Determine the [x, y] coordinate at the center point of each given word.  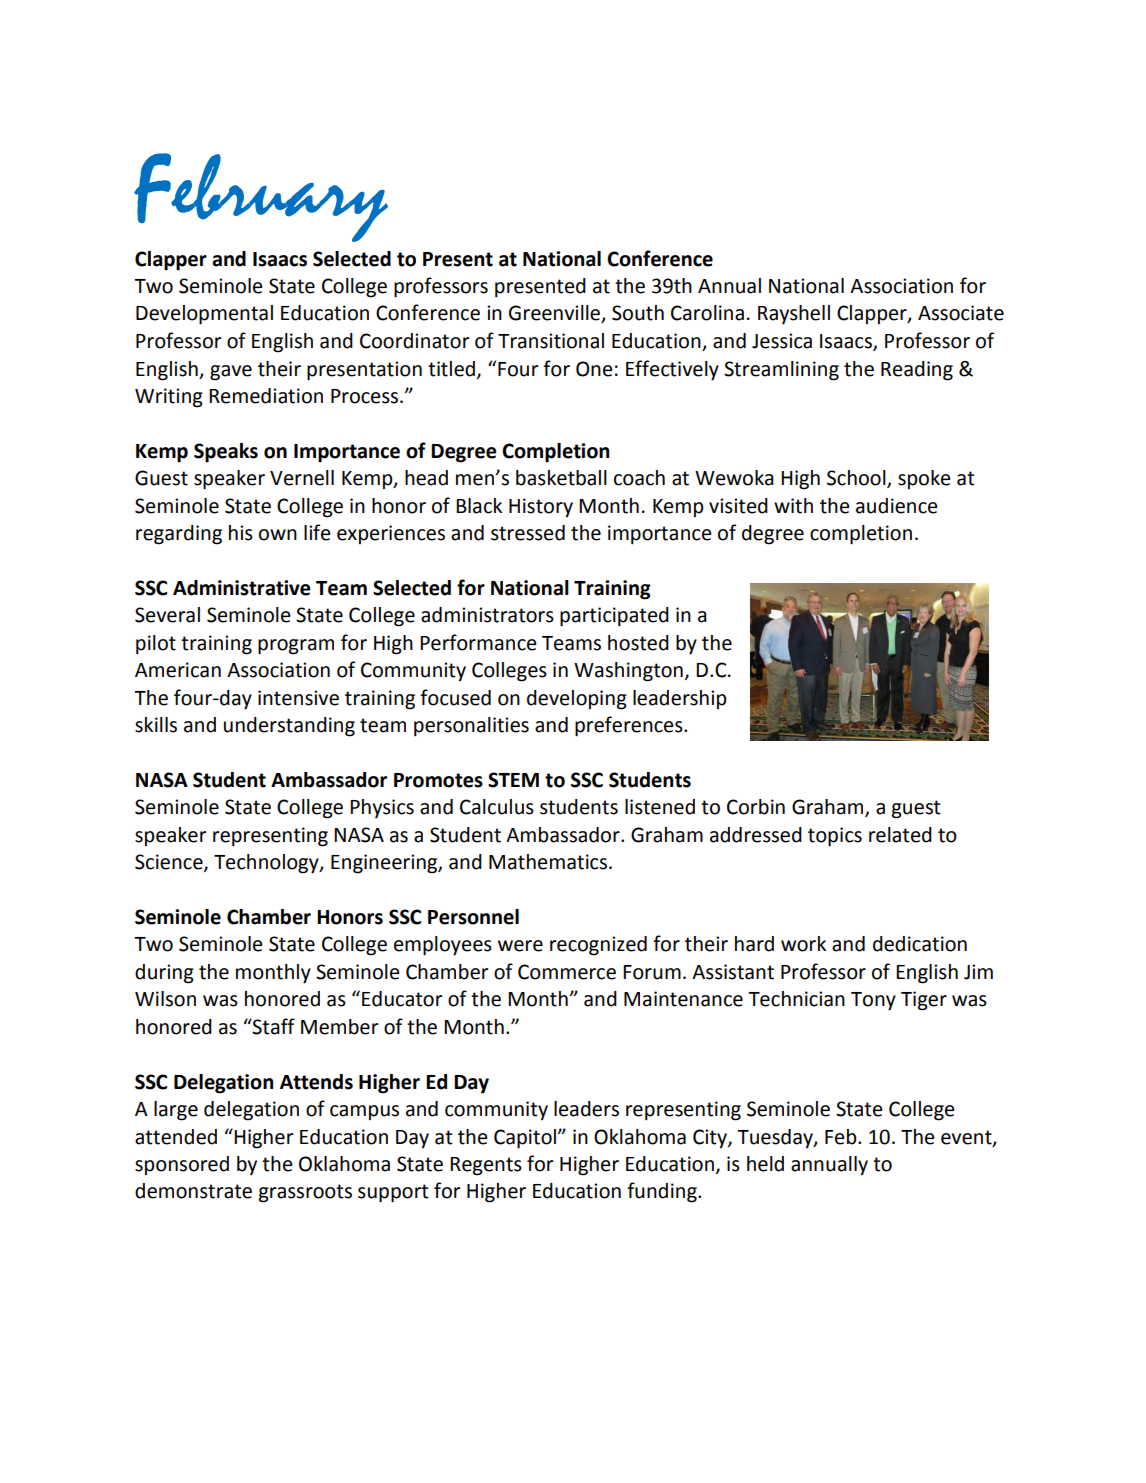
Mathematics [548, 862]
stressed [528, 533]
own [278, 535]
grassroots [305, 1193]
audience [897, 506]
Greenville [555, 314]
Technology [267, 864]
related [900, 835]
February [261, 197]
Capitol [525, 1139]
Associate [961, 313]
